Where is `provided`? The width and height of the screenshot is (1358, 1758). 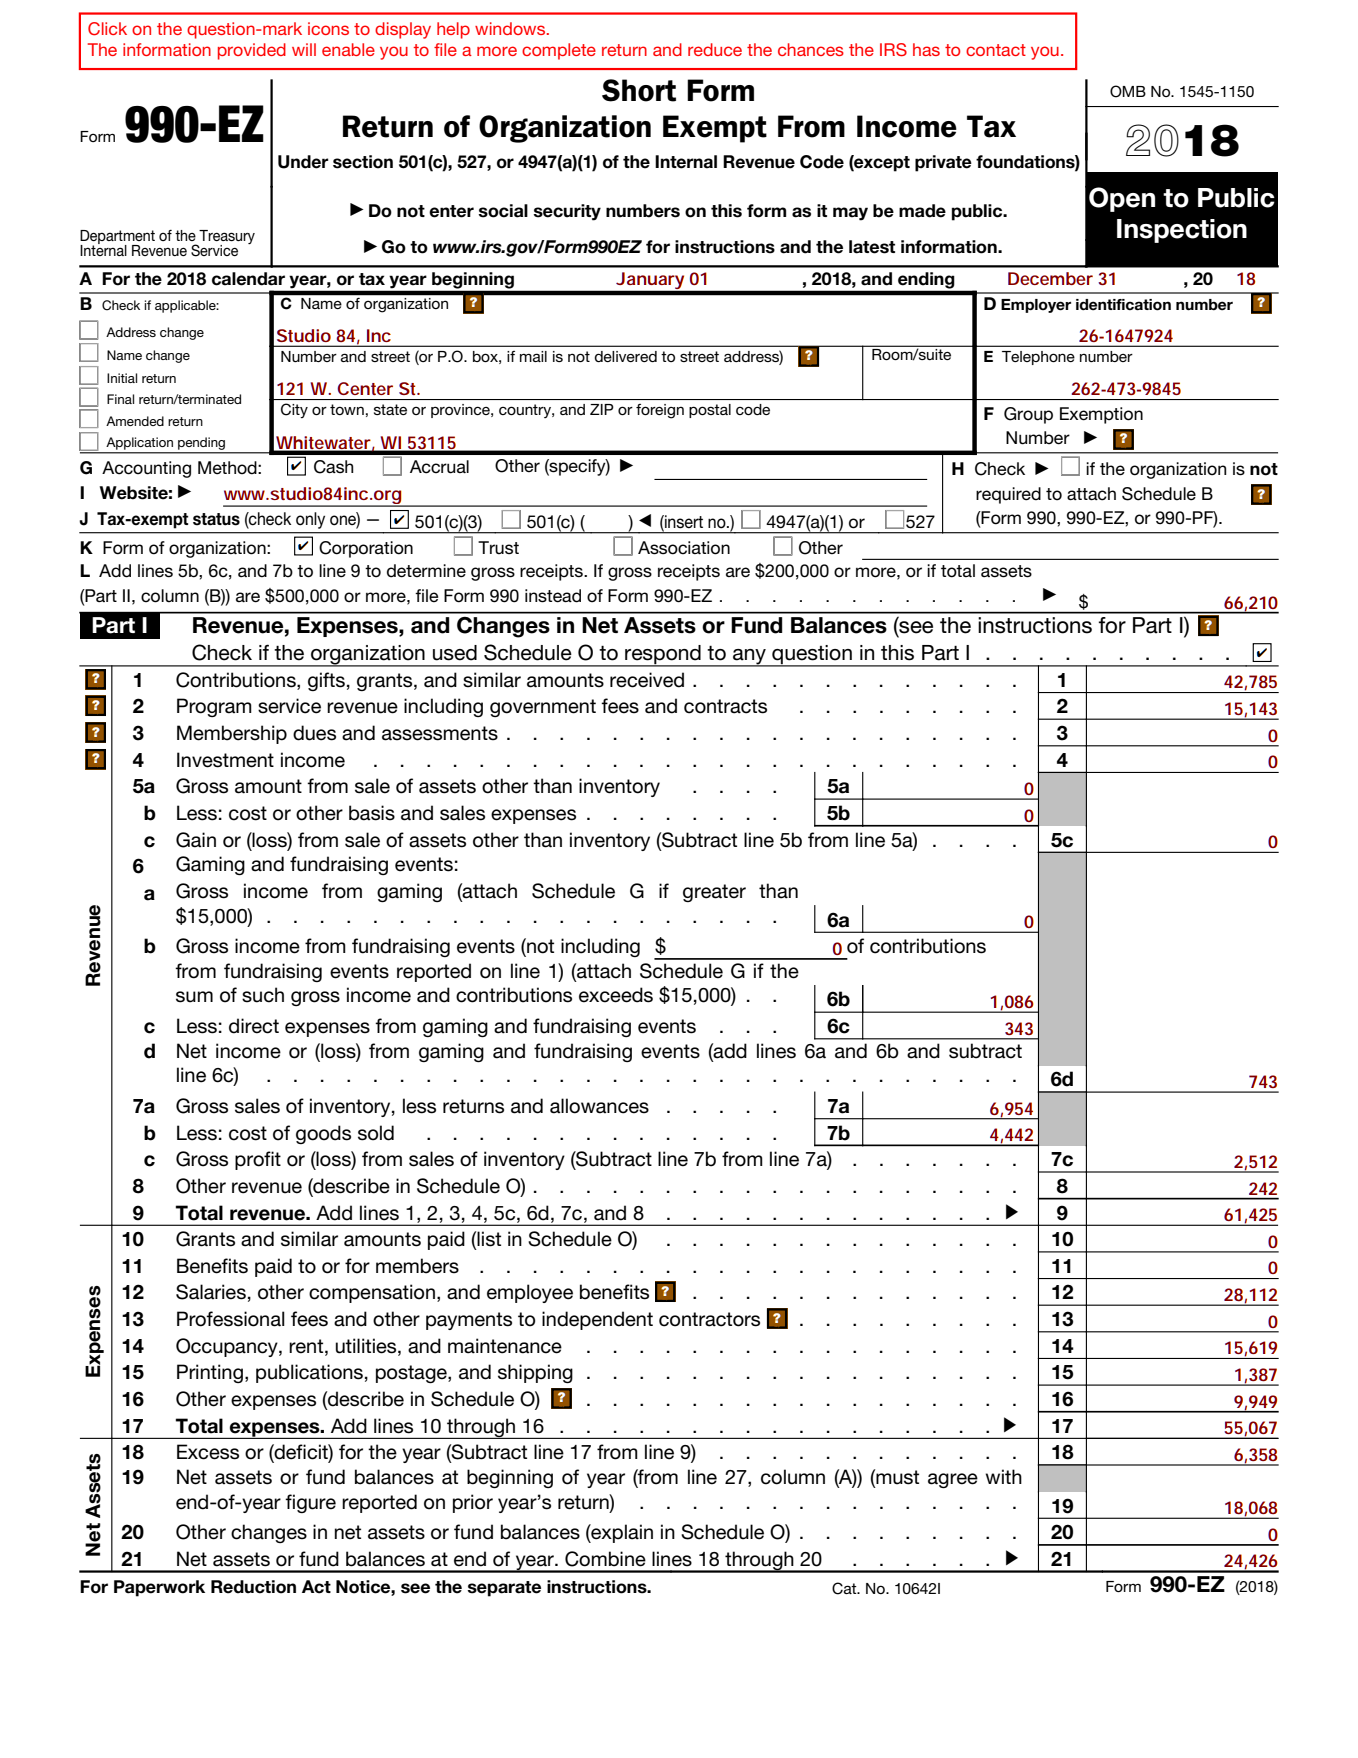 provided is located at coordinates (252, 51).
